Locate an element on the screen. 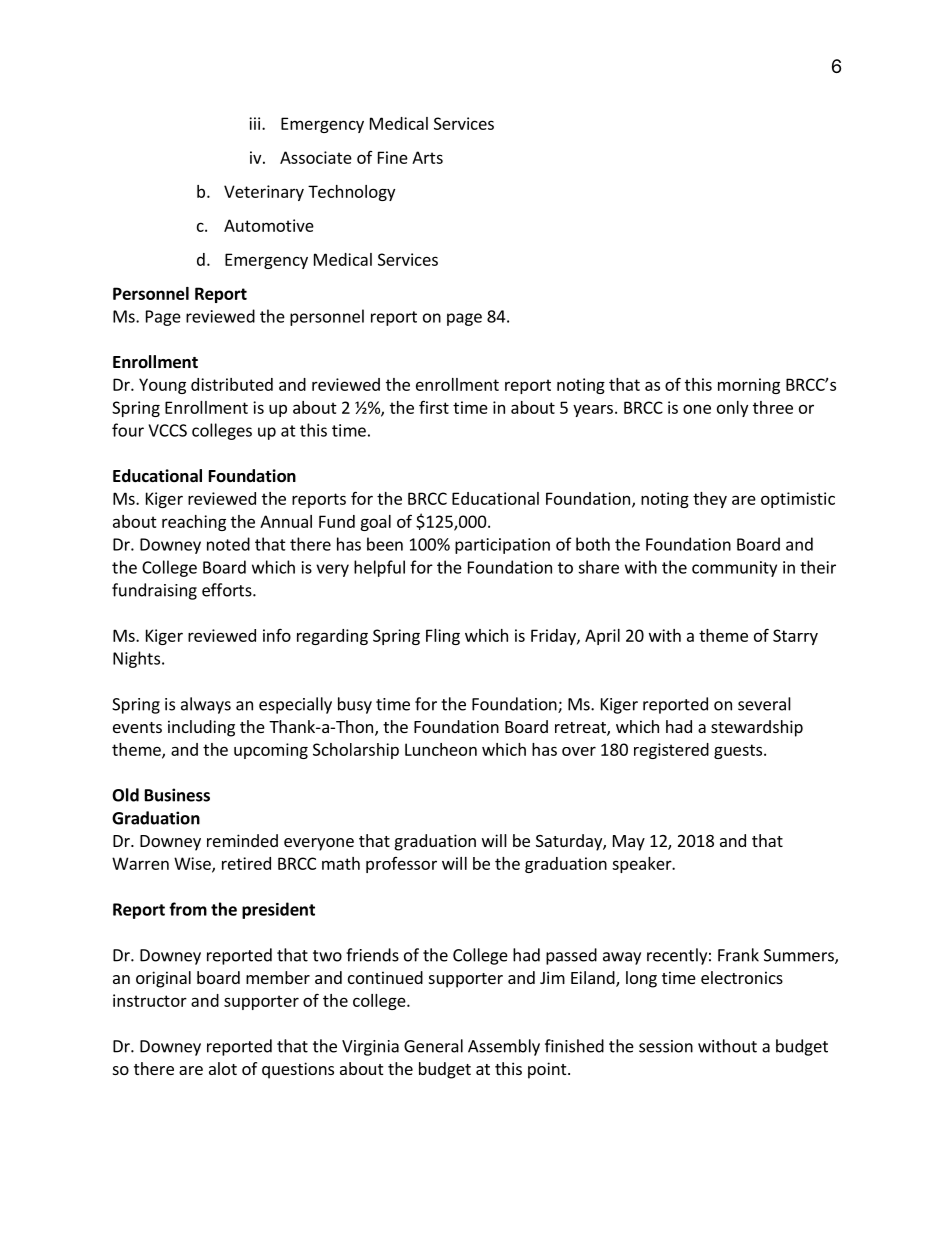 This screenshot has height=1233, width=952. Assembly is located at coordinates (504, 1047).
